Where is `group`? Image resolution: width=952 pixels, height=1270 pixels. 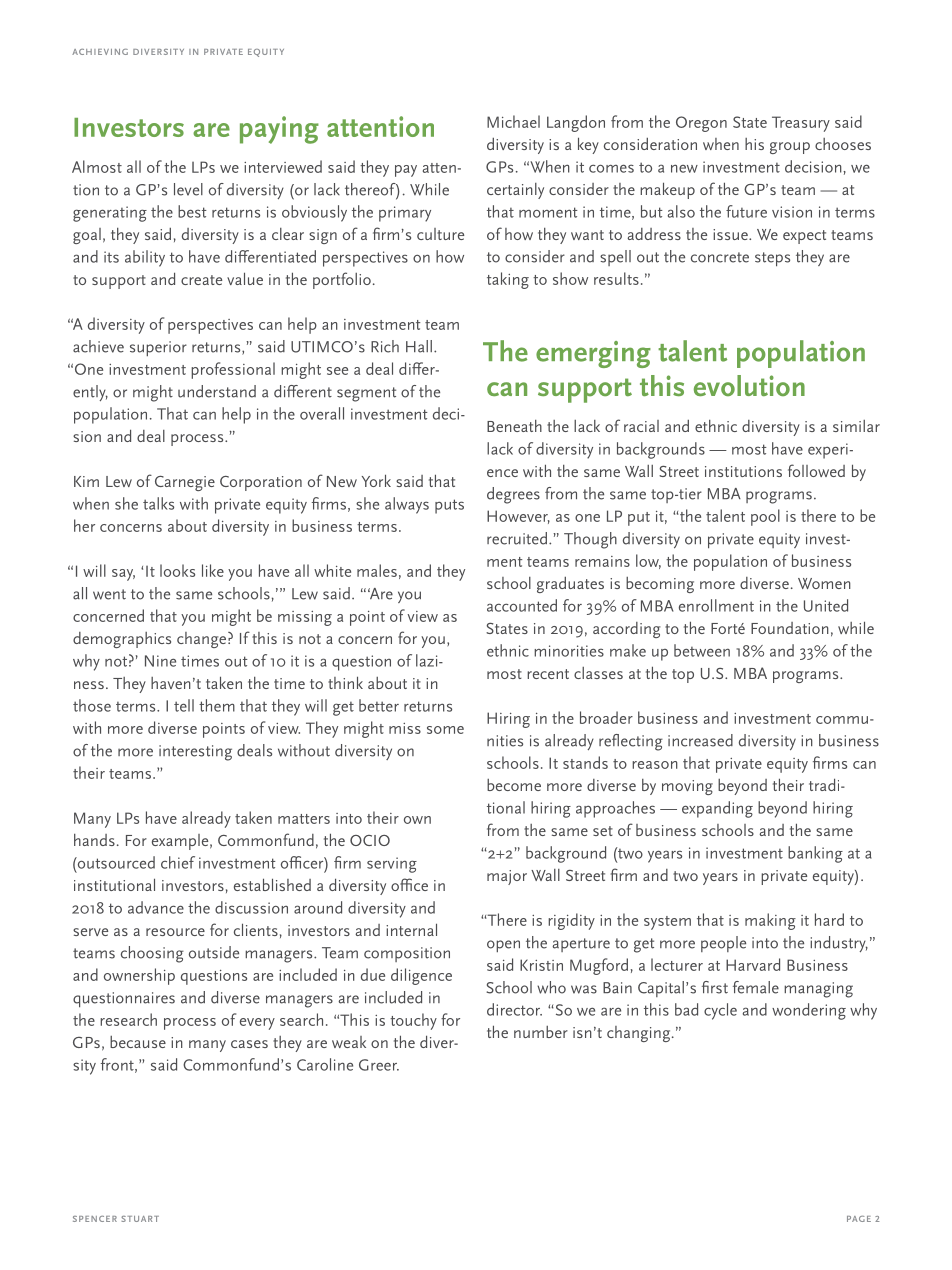
group is located at coordinates (790, 148).
